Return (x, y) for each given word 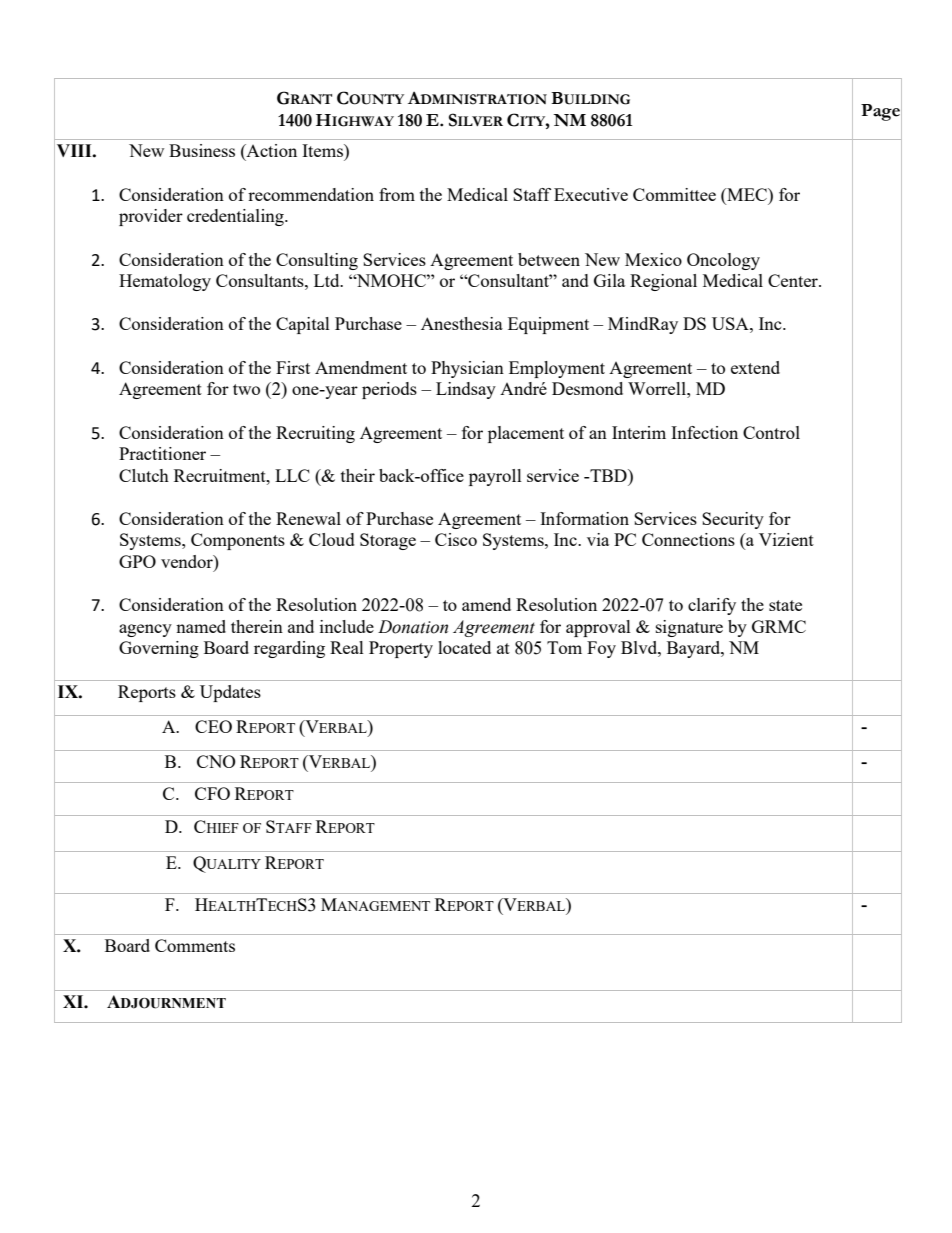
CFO (212, 793)
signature (689, 628)
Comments (195, 945)
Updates (230, 693)
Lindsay (466, 390)
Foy (601, 649)
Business (202, 150)
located (464, 647)
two (246, 389)
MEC (747, 196)
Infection (704, 432)
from (397, 194)
